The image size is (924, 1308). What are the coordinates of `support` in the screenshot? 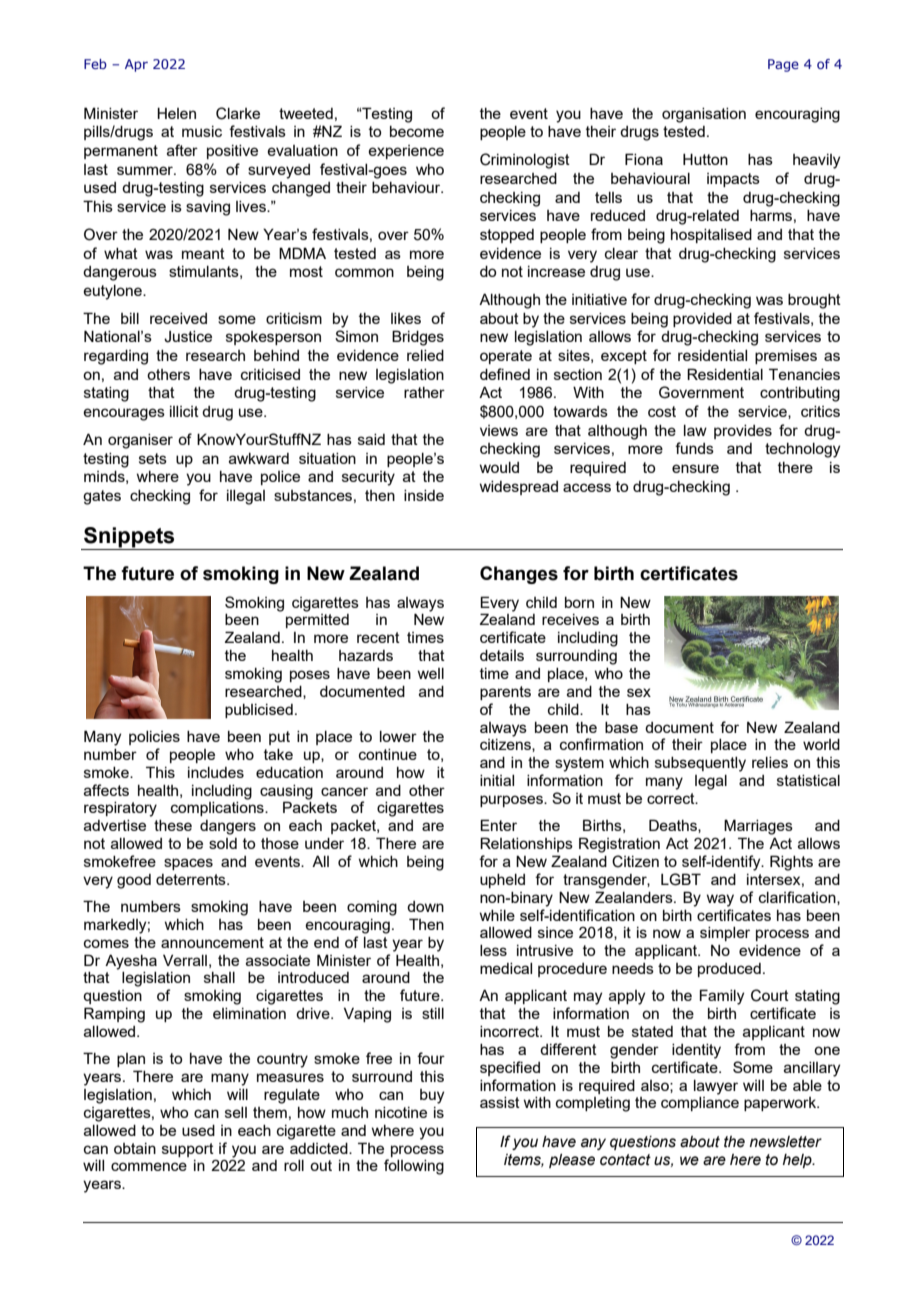 It's located at (188, 1150).
